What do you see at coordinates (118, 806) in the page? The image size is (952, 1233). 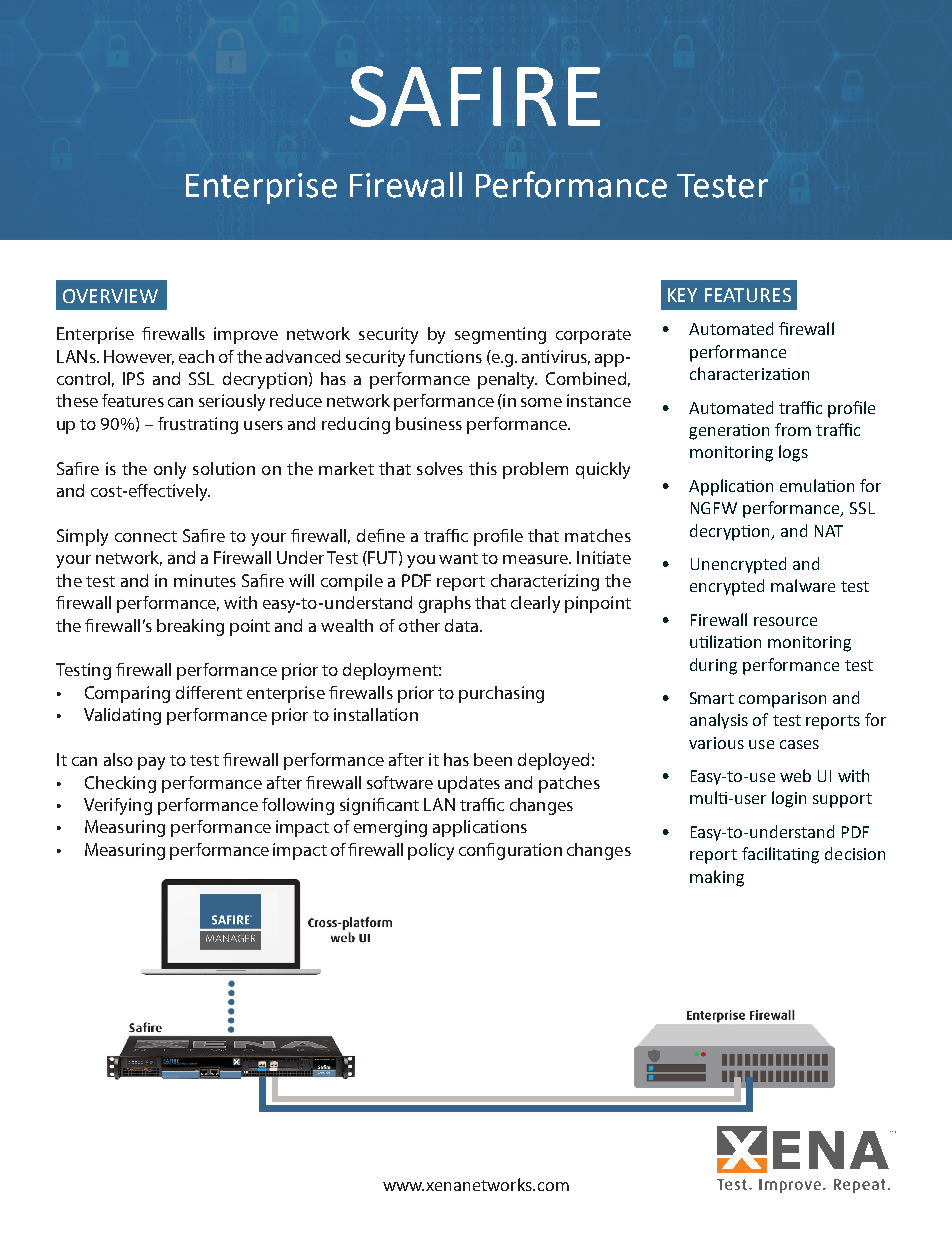 I see `Verifying` at bounding box center [118, 806].
